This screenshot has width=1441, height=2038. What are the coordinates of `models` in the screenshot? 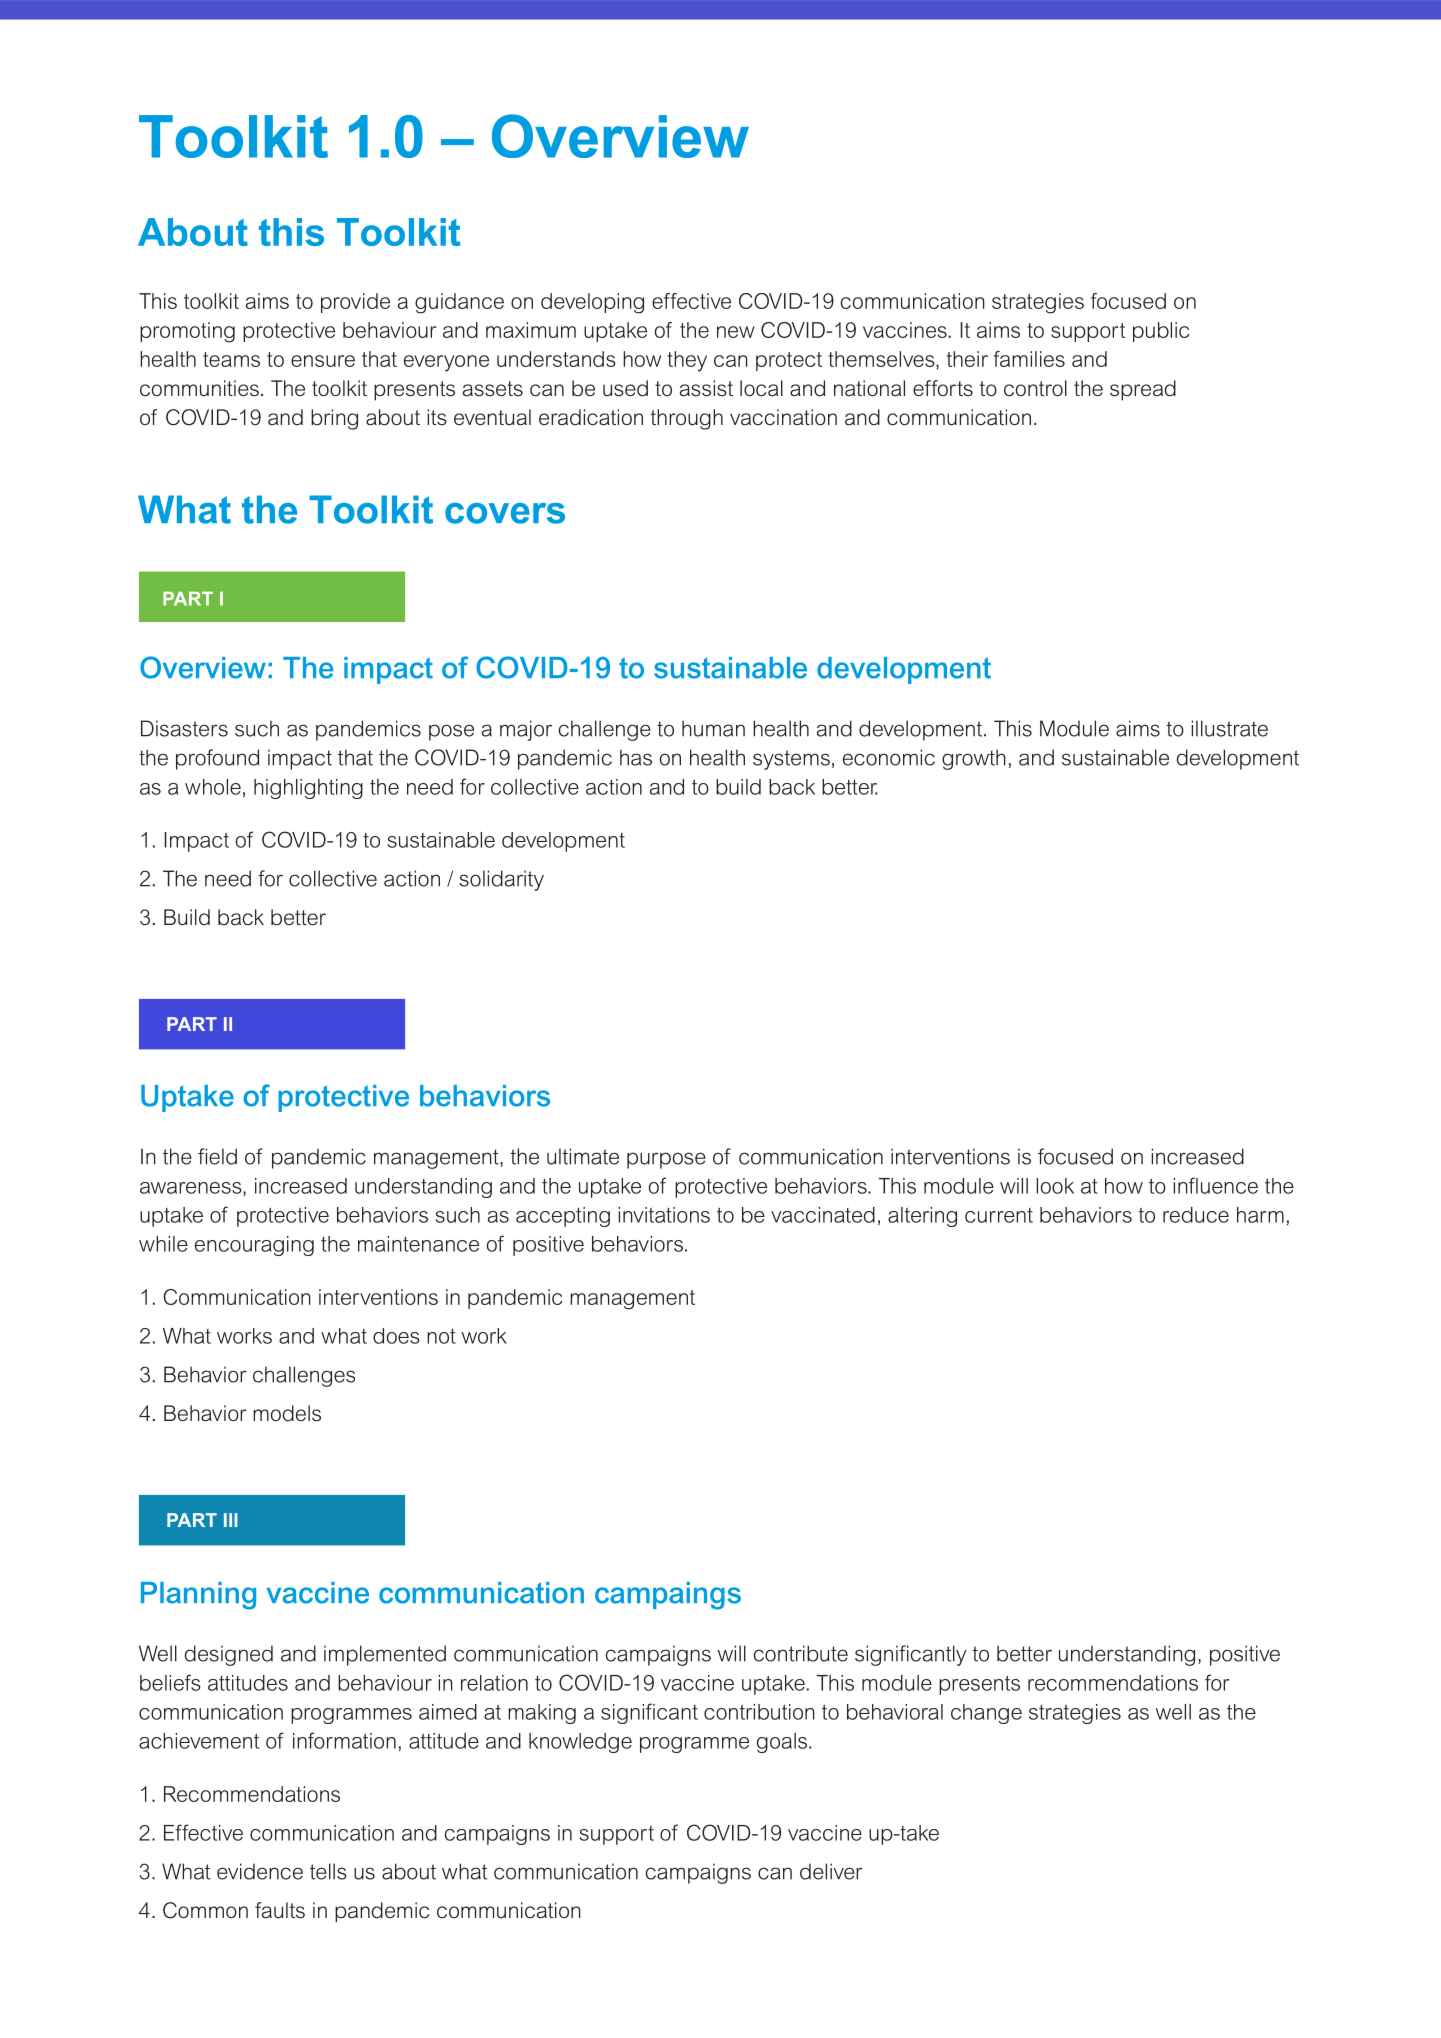 It's located at (287, 1413).
